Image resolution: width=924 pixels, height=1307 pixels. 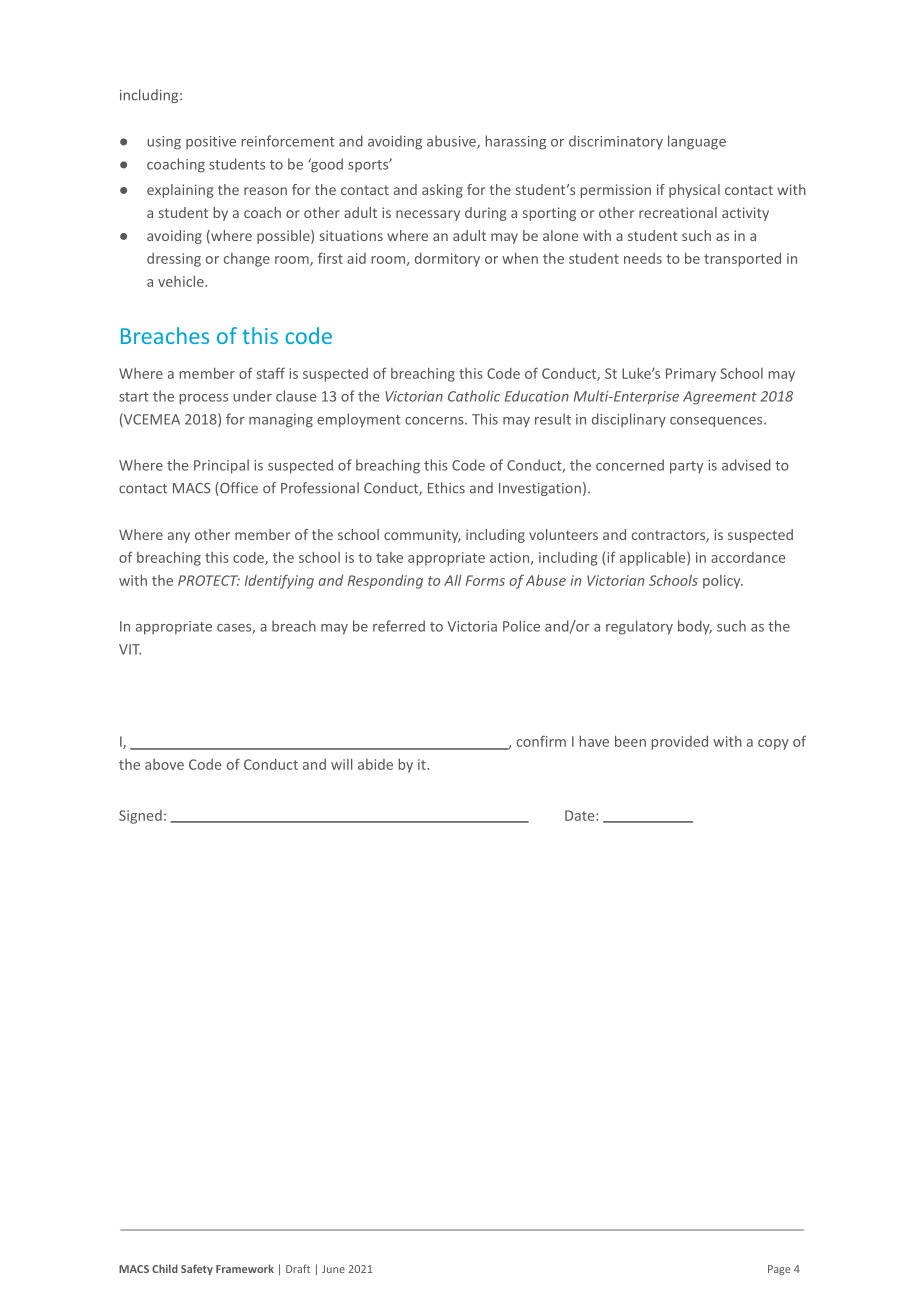 What do you see at coordinates (779, 1270) in the image?
I see `Page` at bounding box center [779, 1270].
